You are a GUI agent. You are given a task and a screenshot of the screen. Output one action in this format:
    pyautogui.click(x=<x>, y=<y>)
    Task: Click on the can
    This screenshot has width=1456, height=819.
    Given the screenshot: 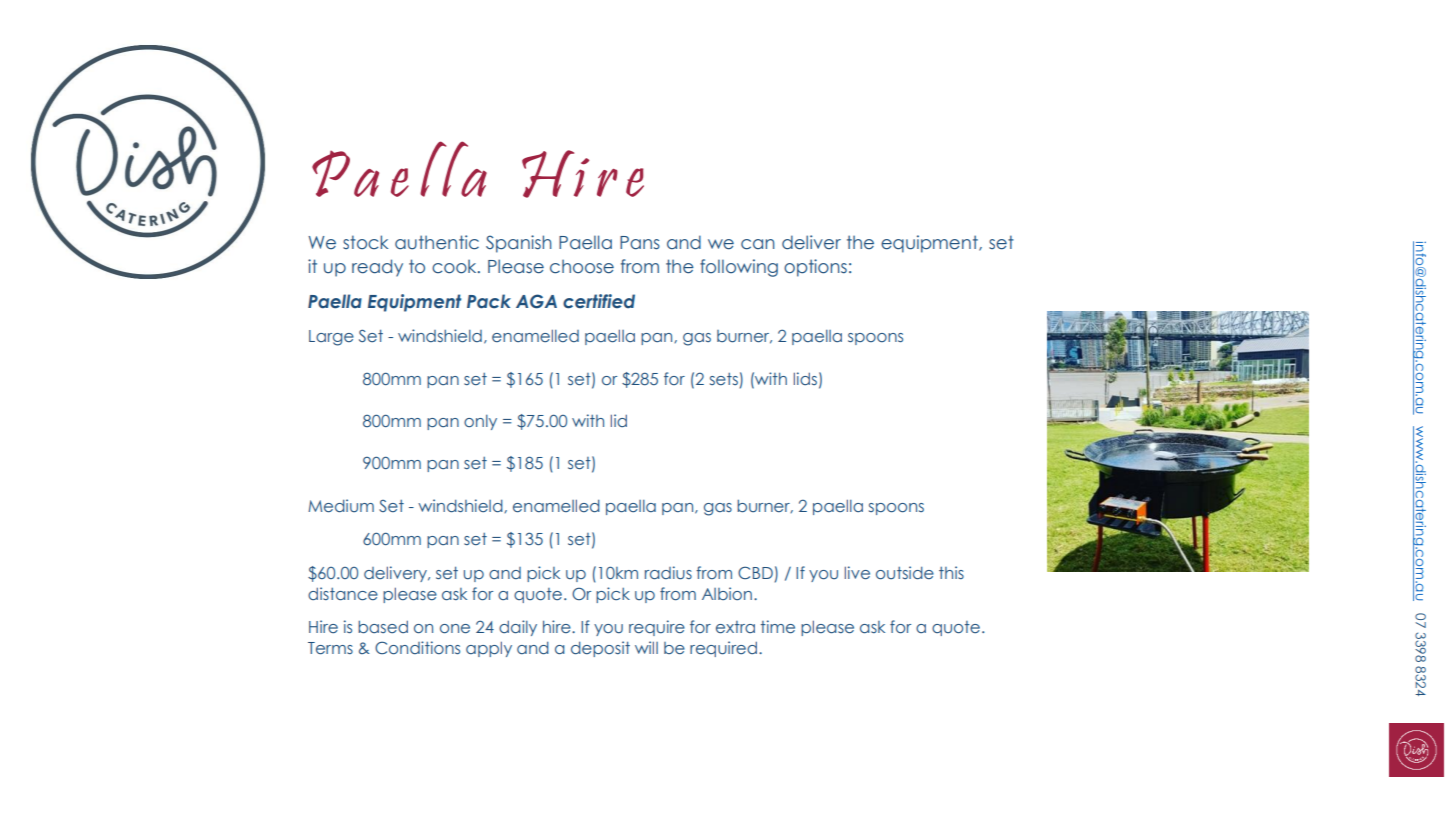 What is the action you would take?
    pyautogui.click(x=758, y=244)
